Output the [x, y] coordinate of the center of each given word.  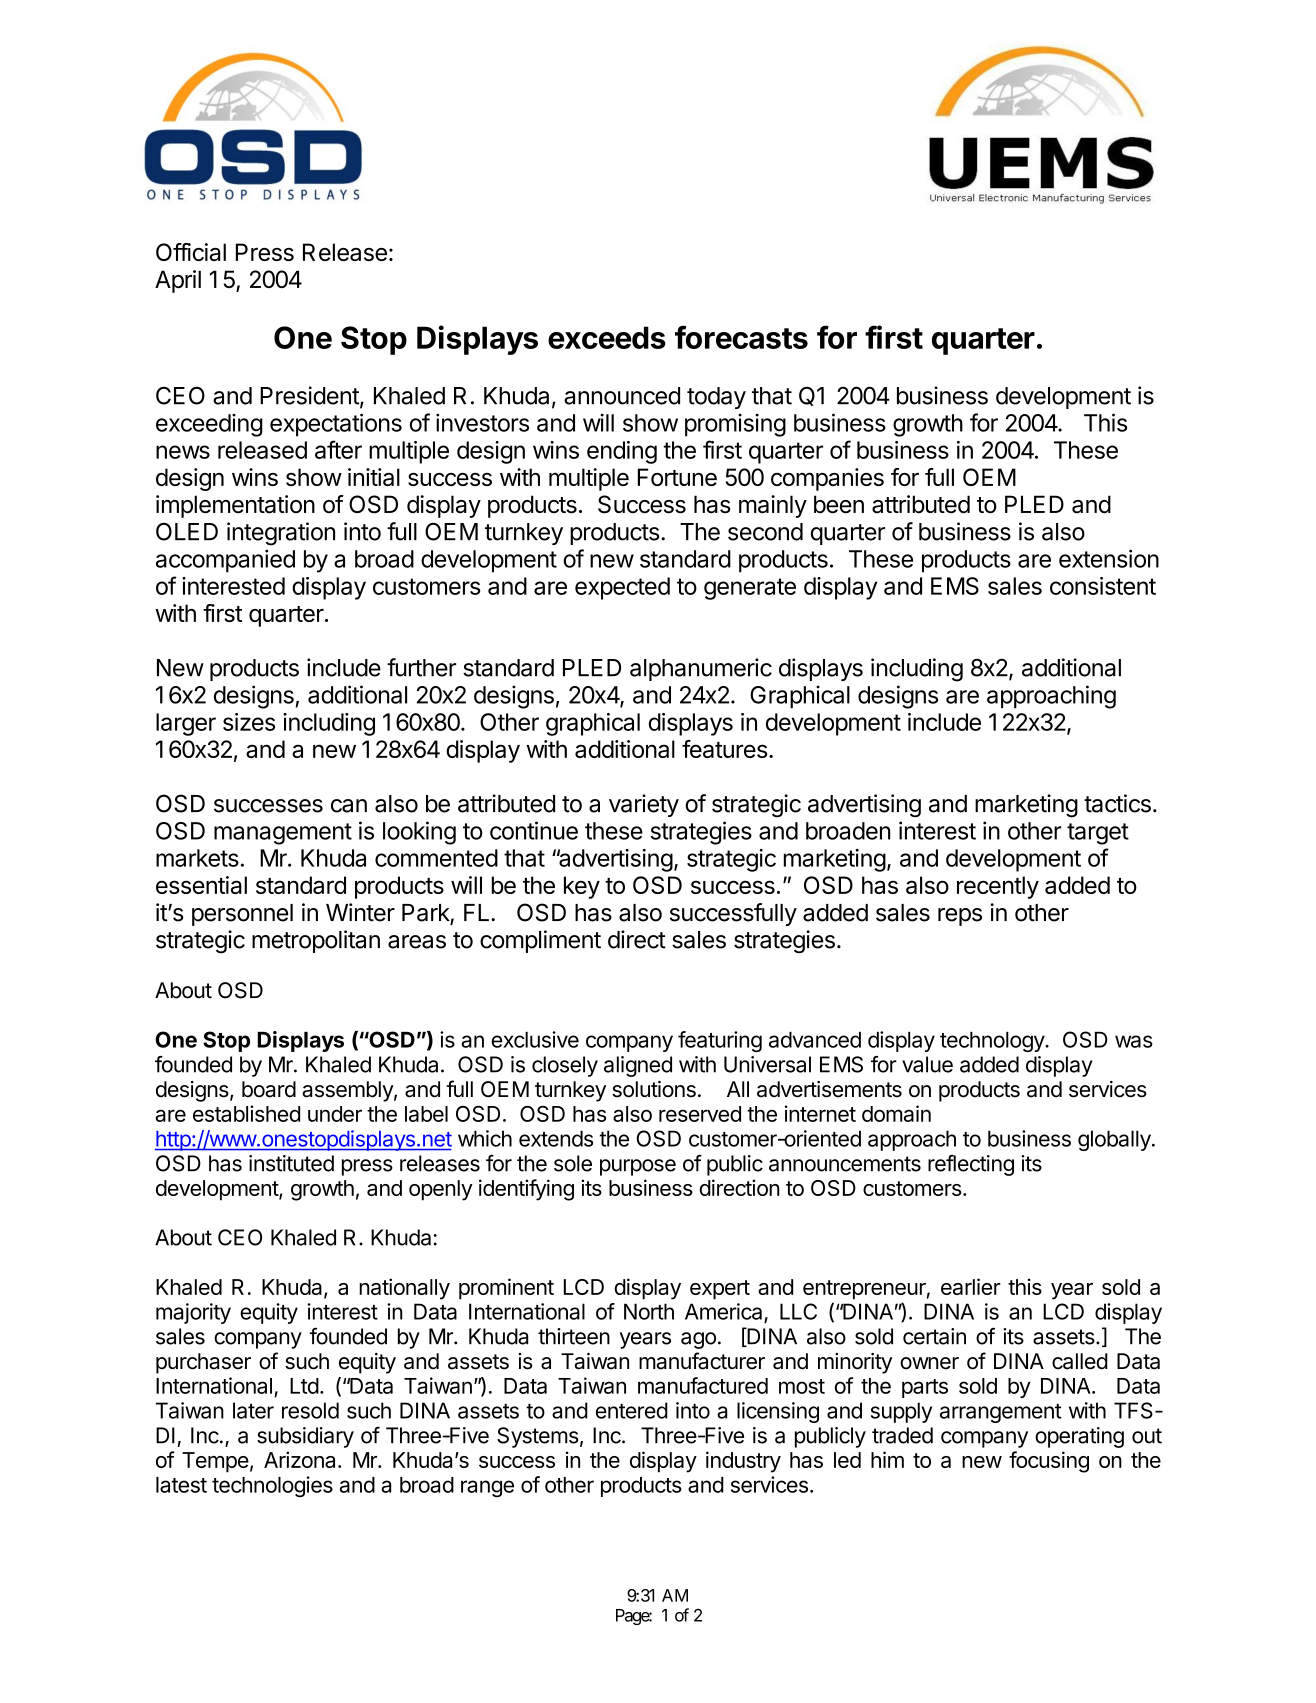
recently [998, 887]
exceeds [607, 337]
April [178, 281]
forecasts [741, 337]
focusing [1049, 1462]
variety [644, 805]
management [283, 834]
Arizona [301, 1459]
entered [632, 1410]
